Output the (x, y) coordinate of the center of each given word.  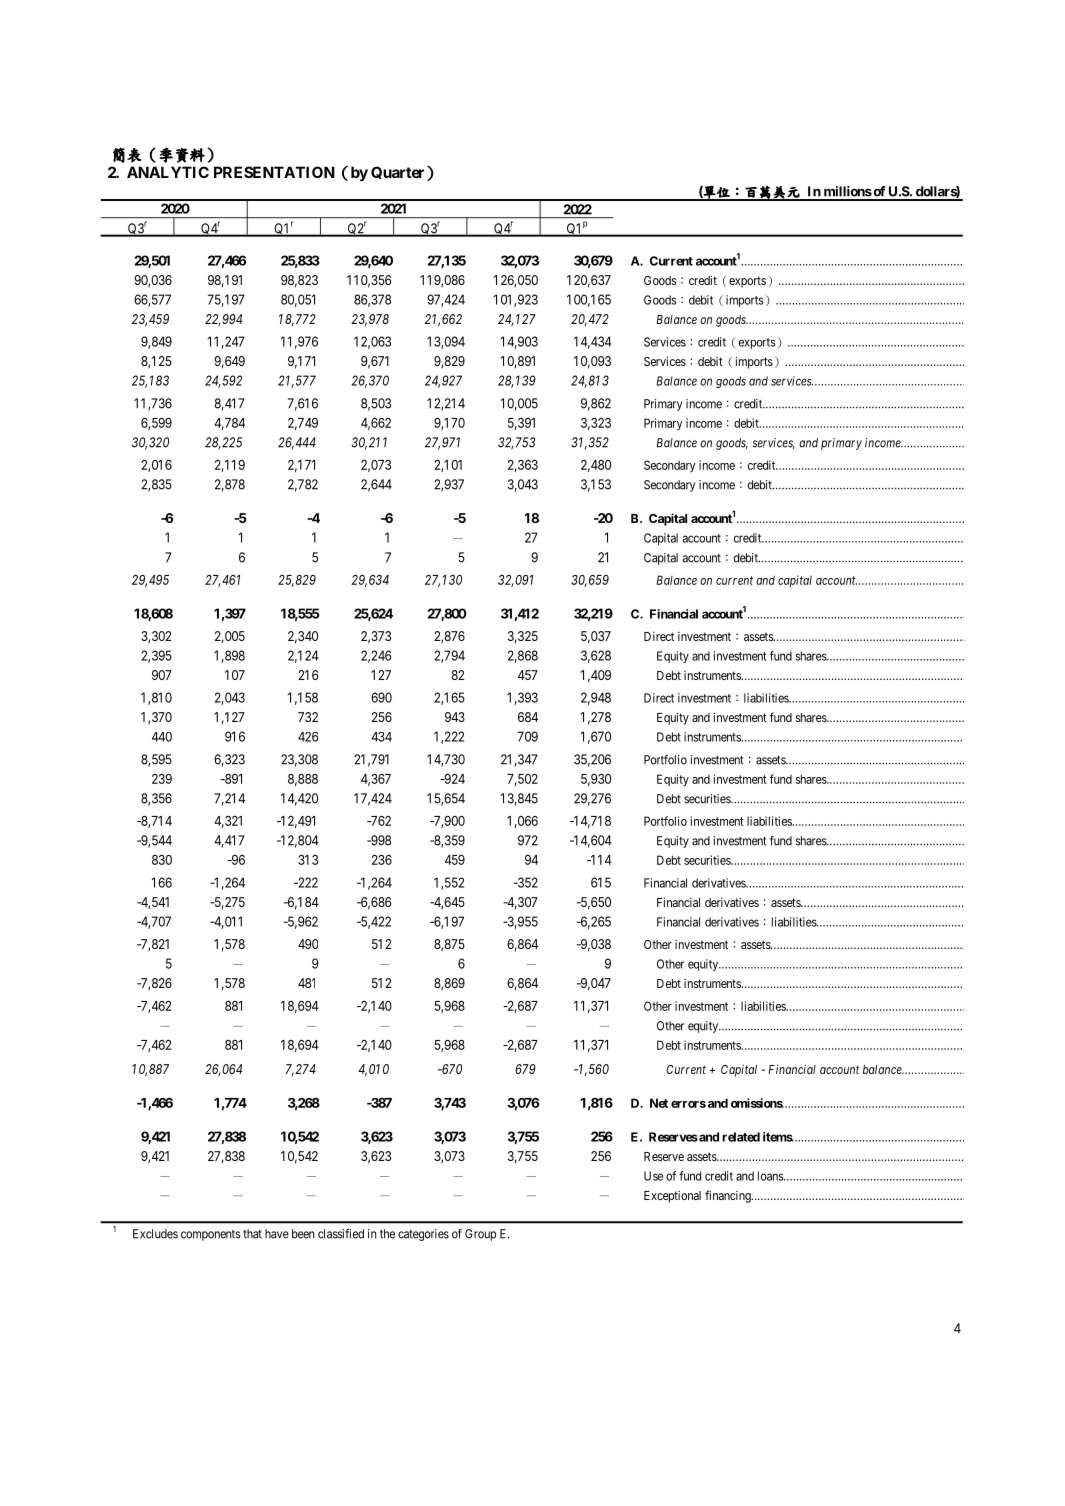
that (252, 1234)
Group (480, 1235)
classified (341, 1234)
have (277, 1234)
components (211, 1235)
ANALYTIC (168, 172)
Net (659, 1103)
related (741, 1137)
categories (423, 1235)
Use (653, 1176)
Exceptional (672, 1197)
